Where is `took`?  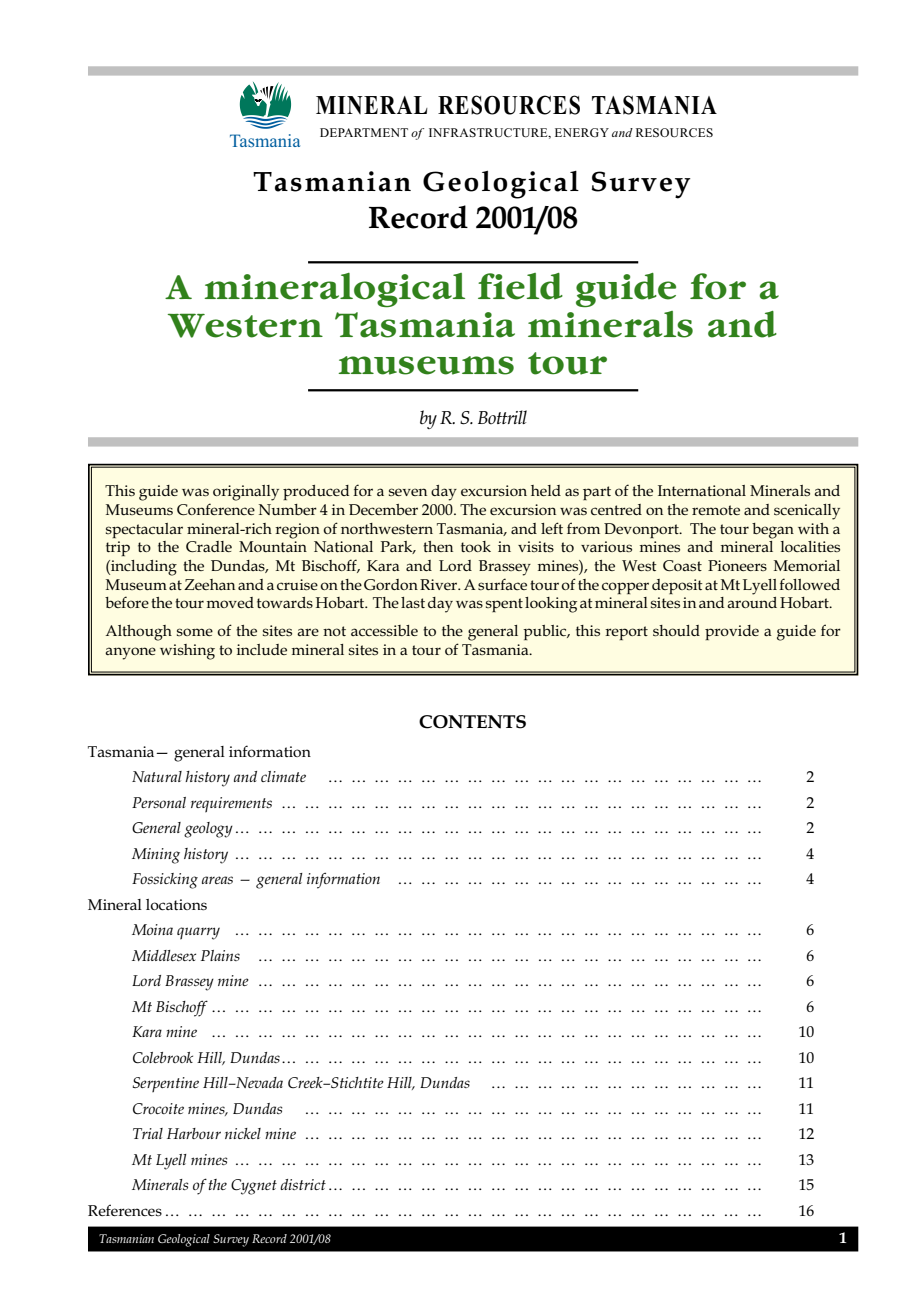
took is located at coordinates (476, 546).
